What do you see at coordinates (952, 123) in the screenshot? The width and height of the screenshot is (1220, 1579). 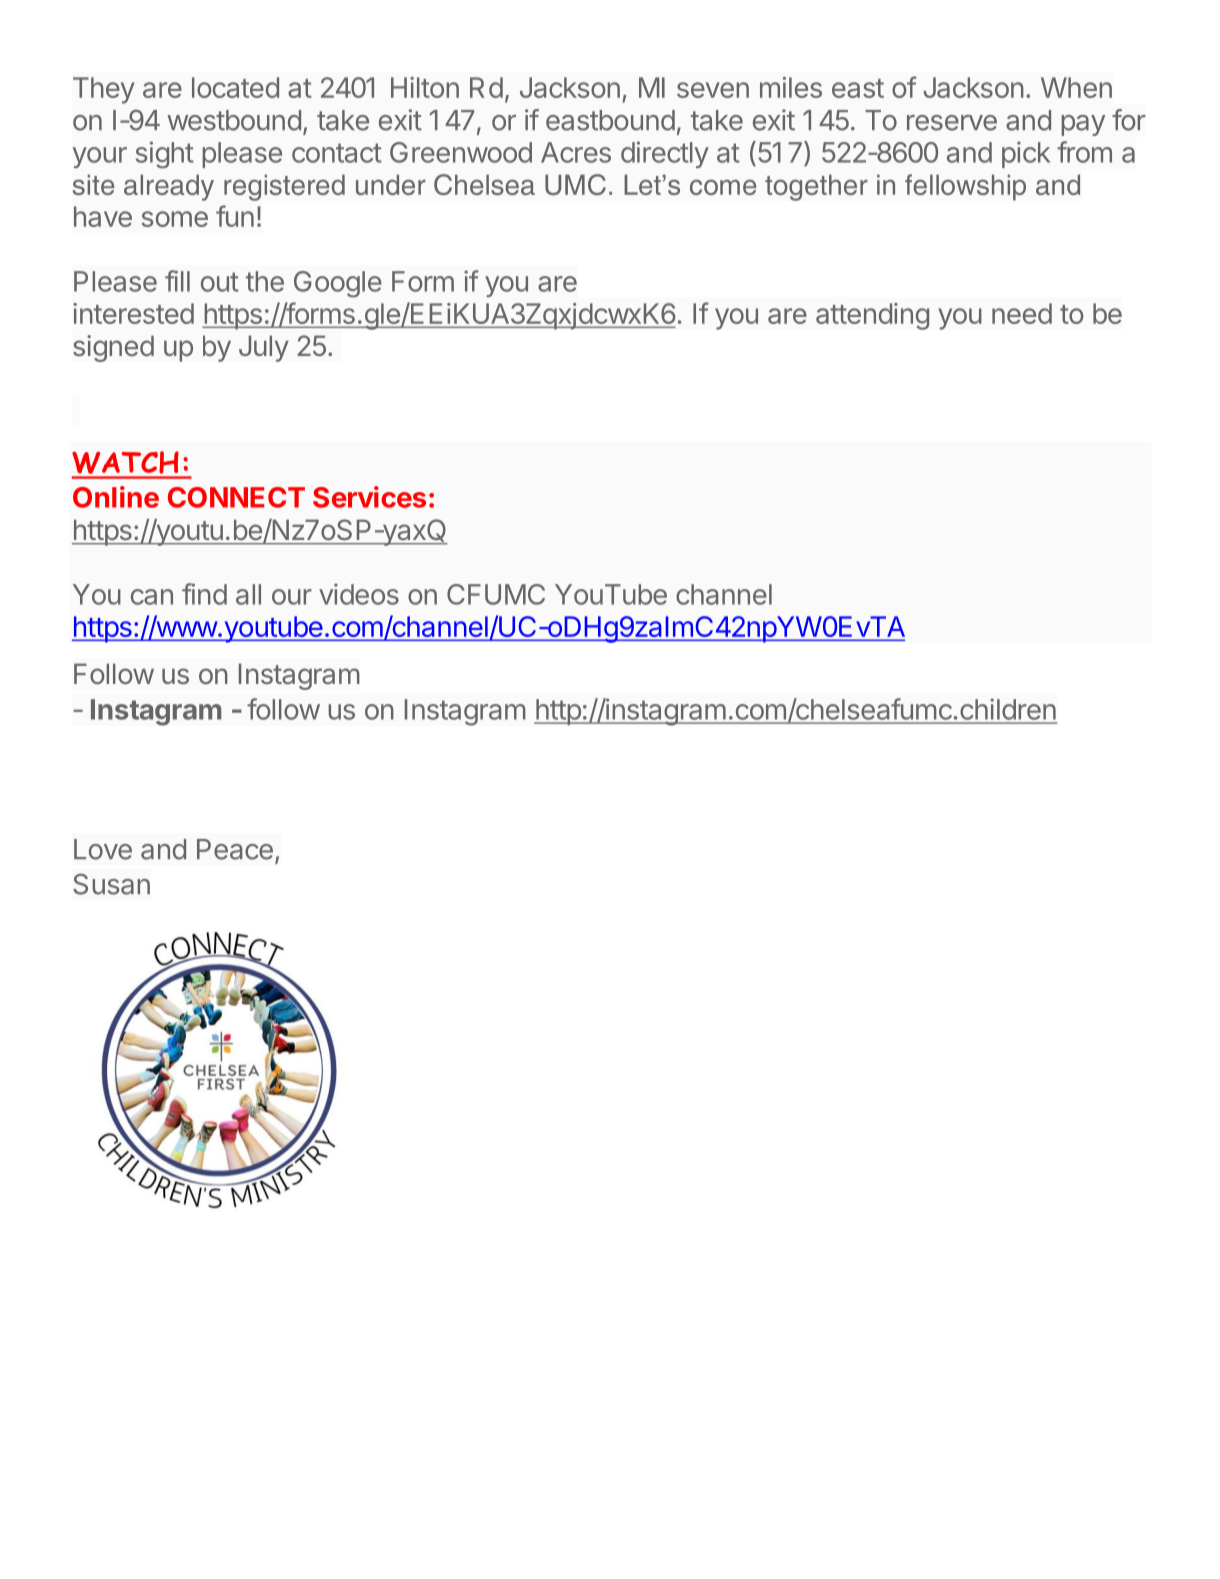 I see `reserve` at bounding box center [952, 123].
